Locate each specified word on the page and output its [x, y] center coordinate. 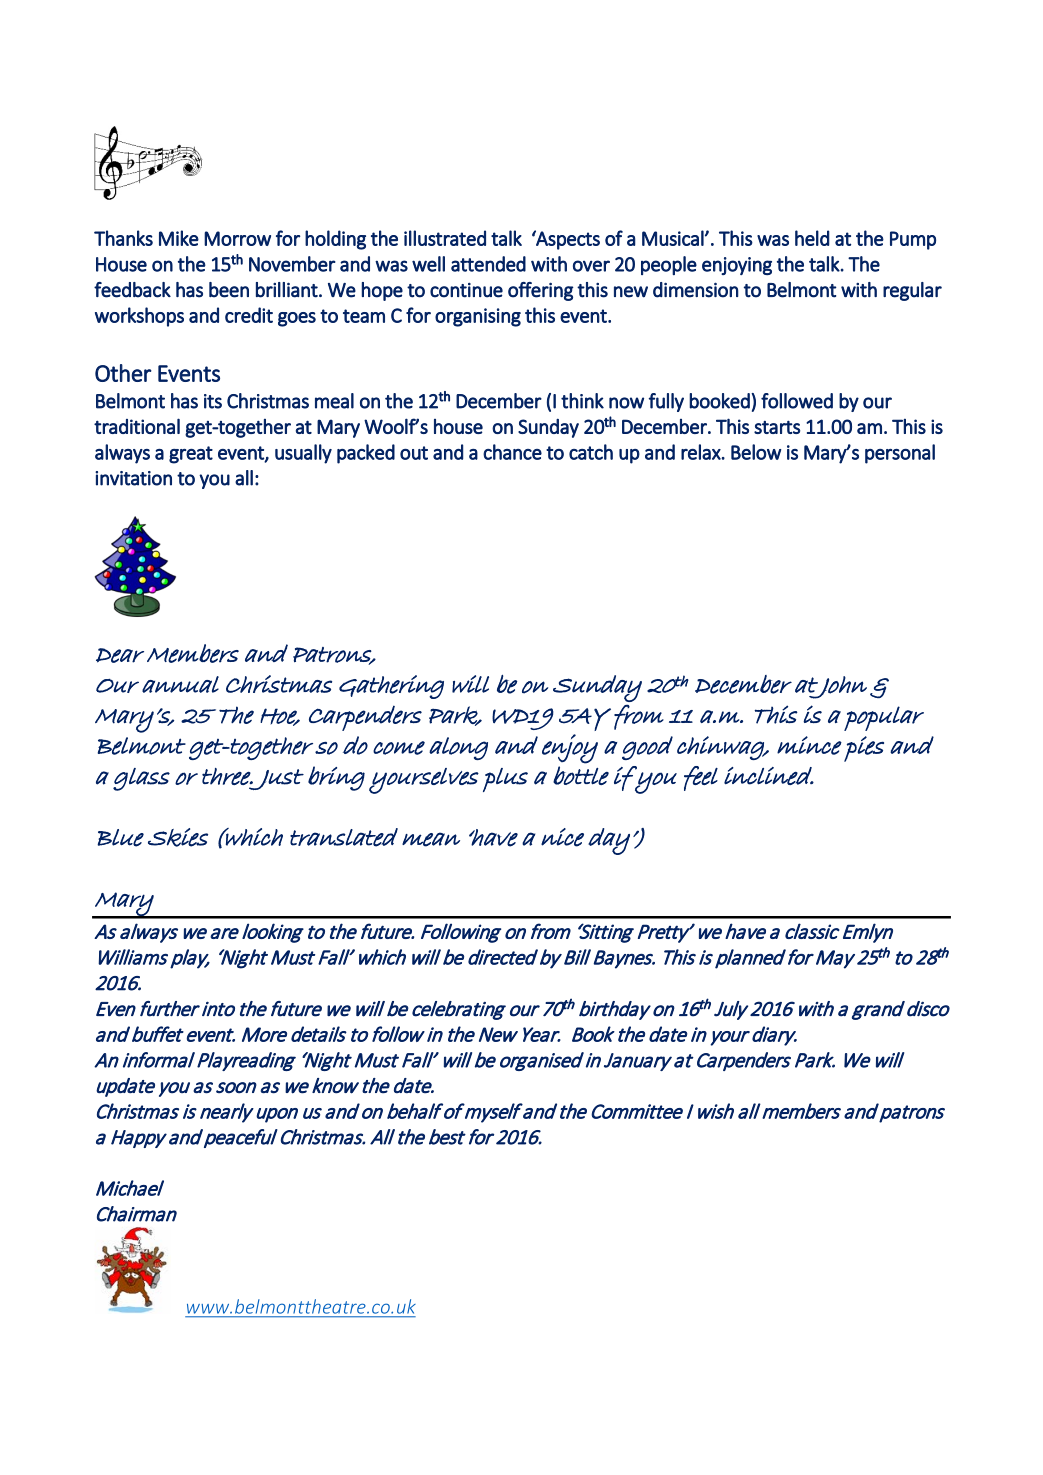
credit [249, 315]
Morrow [237, 238]
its [213, 401]
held [812, 238]
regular [912, 291]
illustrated [445, 238]
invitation [133, 478]
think [582, 401]
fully [666, 402]
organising [478, 317]
